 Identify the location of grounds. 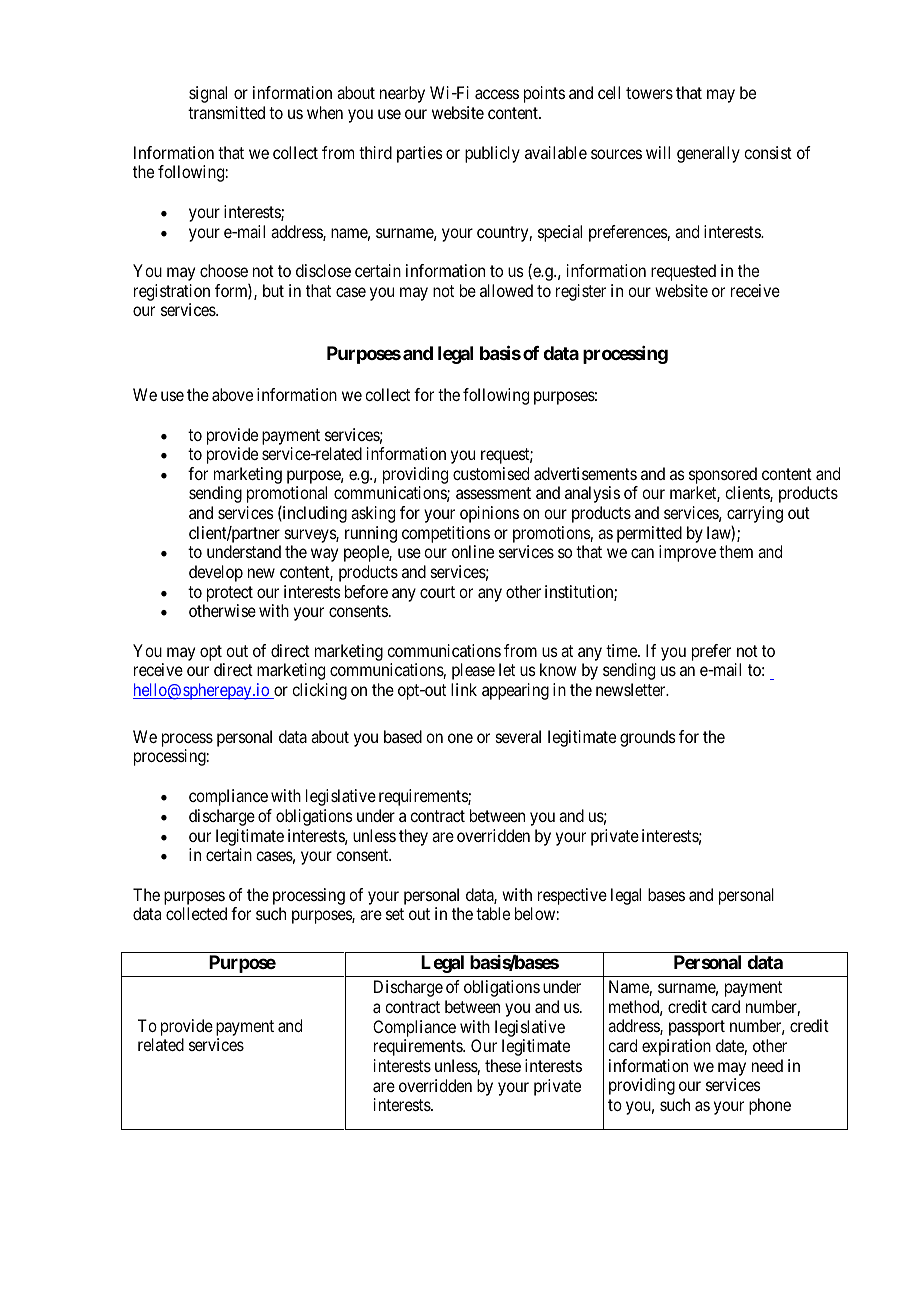
(648, 738).
